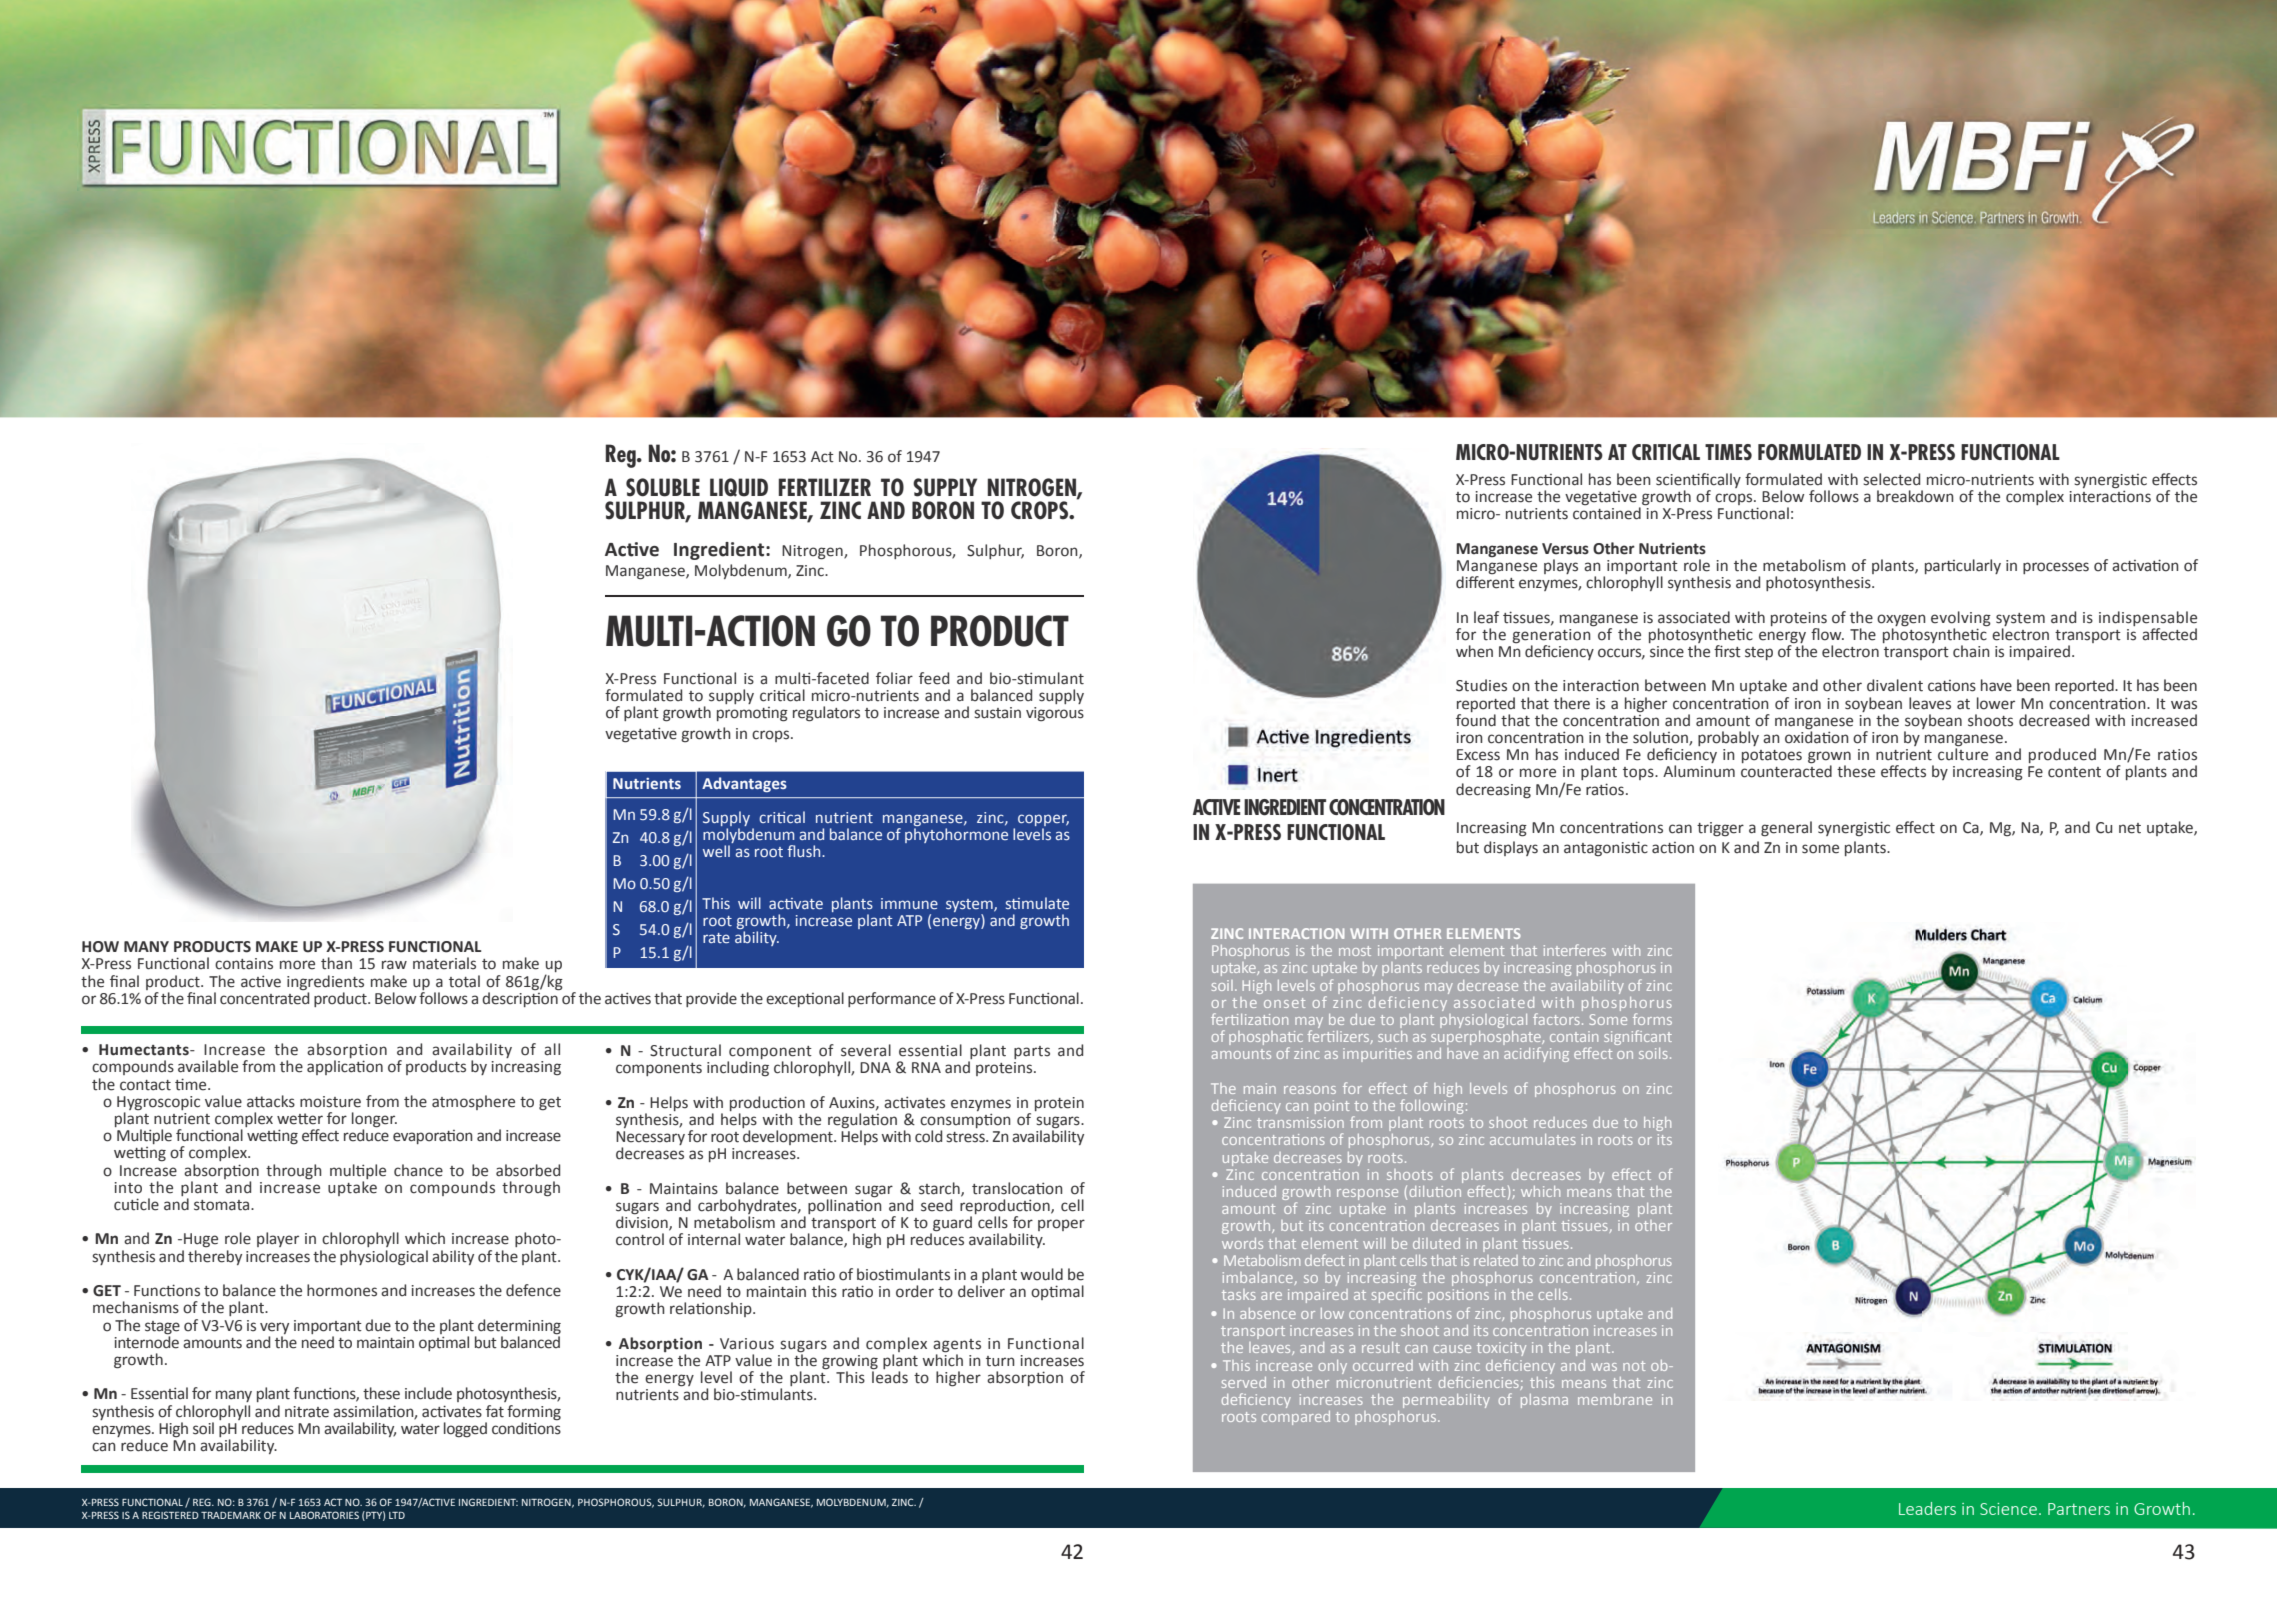  What do you see at coordinates (739, 487) in the screenshot?
I see `LIQUID` at bounding box center [739, 487].
